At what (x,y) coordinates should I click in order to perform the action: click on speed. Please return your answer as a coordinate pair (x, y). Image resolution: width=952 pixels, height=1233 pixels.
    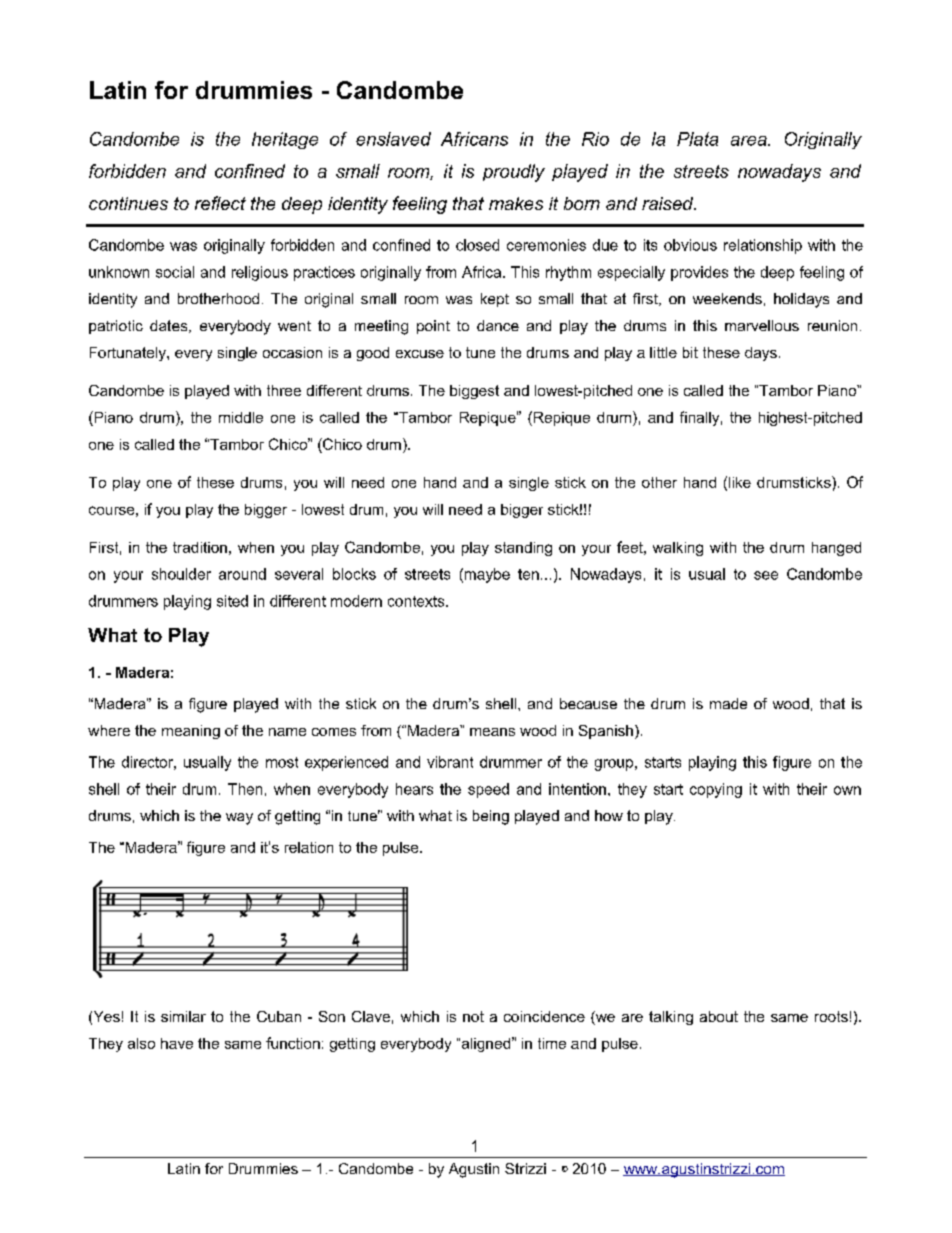
    Looking at the image, I should click on (488, 790).
